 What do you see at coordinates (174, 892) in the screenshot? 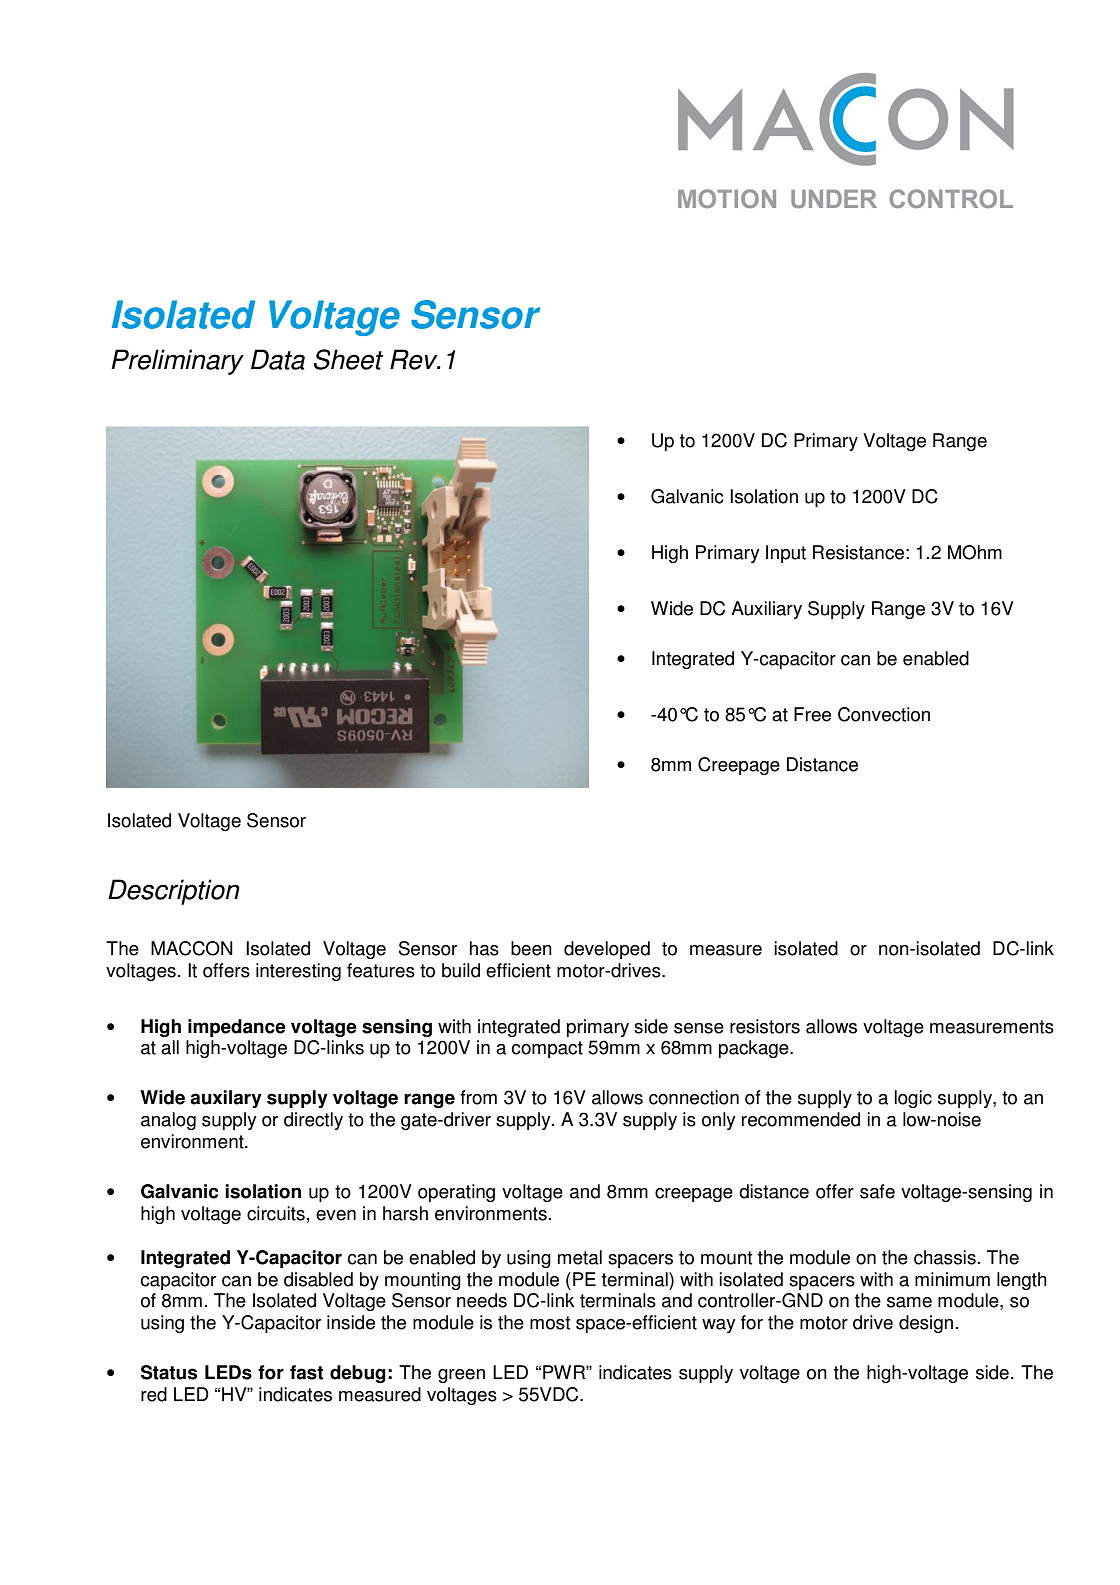
I see `Description` at bounding box center [174, 892].
